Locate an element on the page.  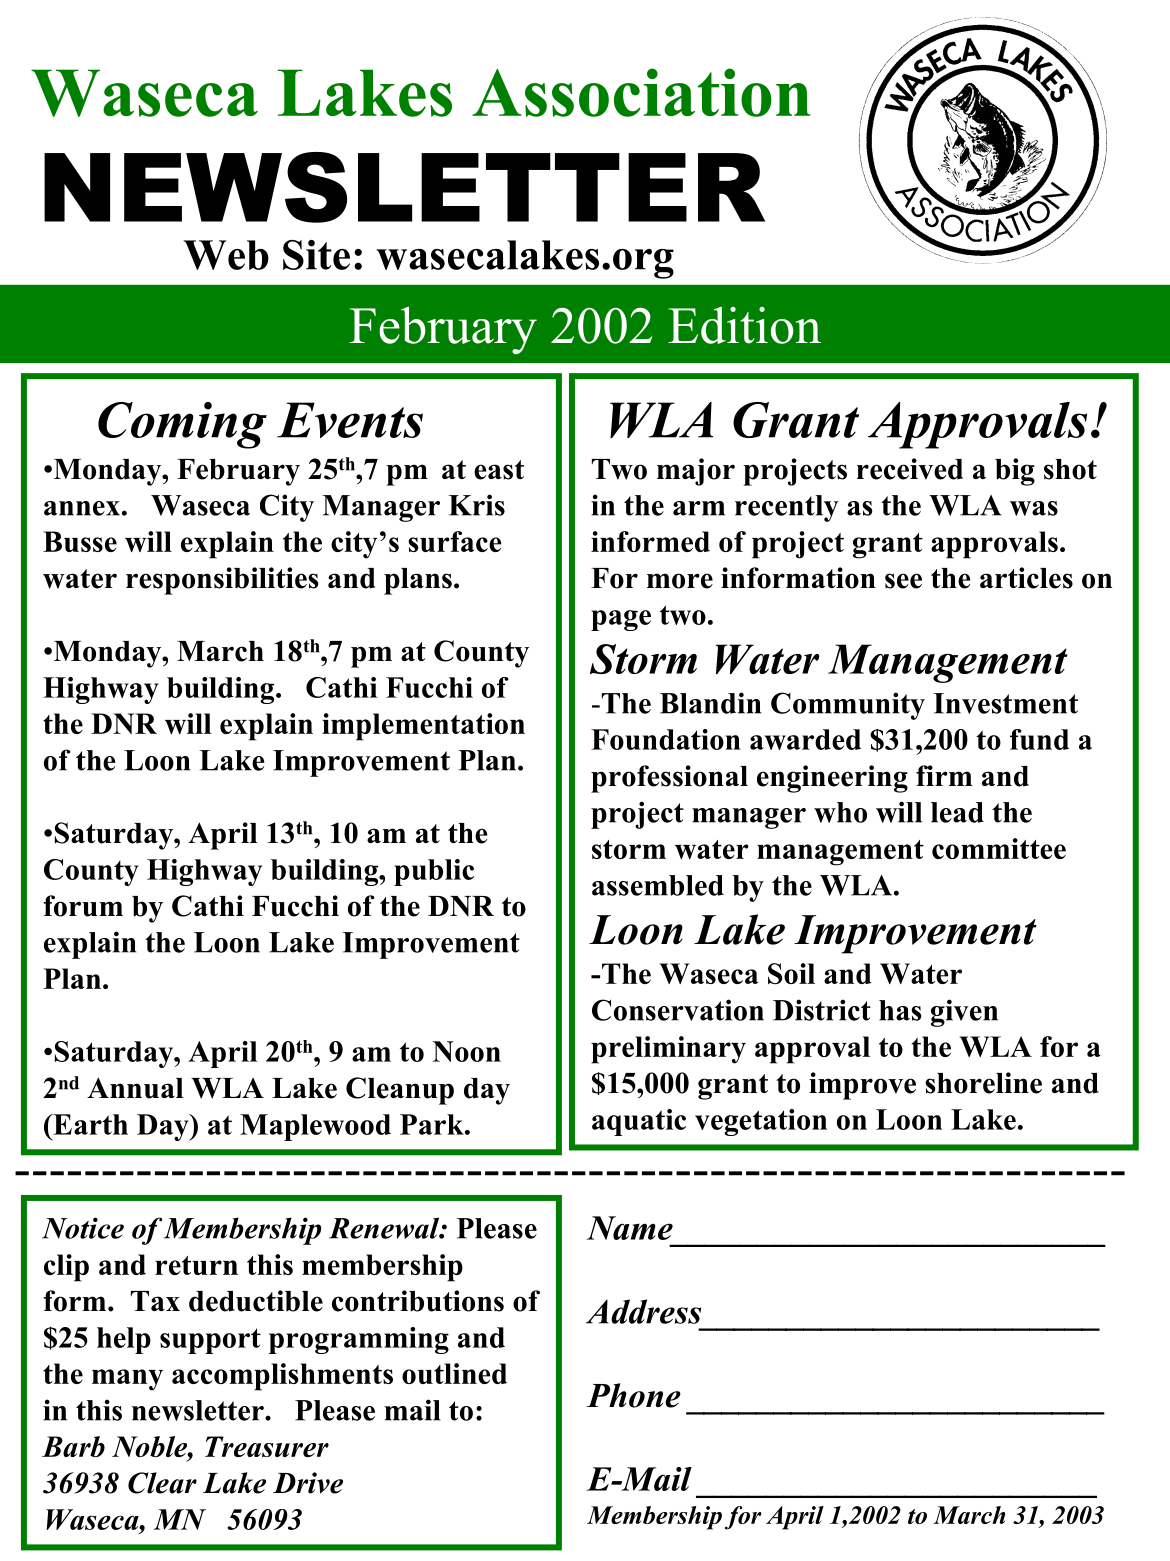
see is located at coordinates (903, 581).
